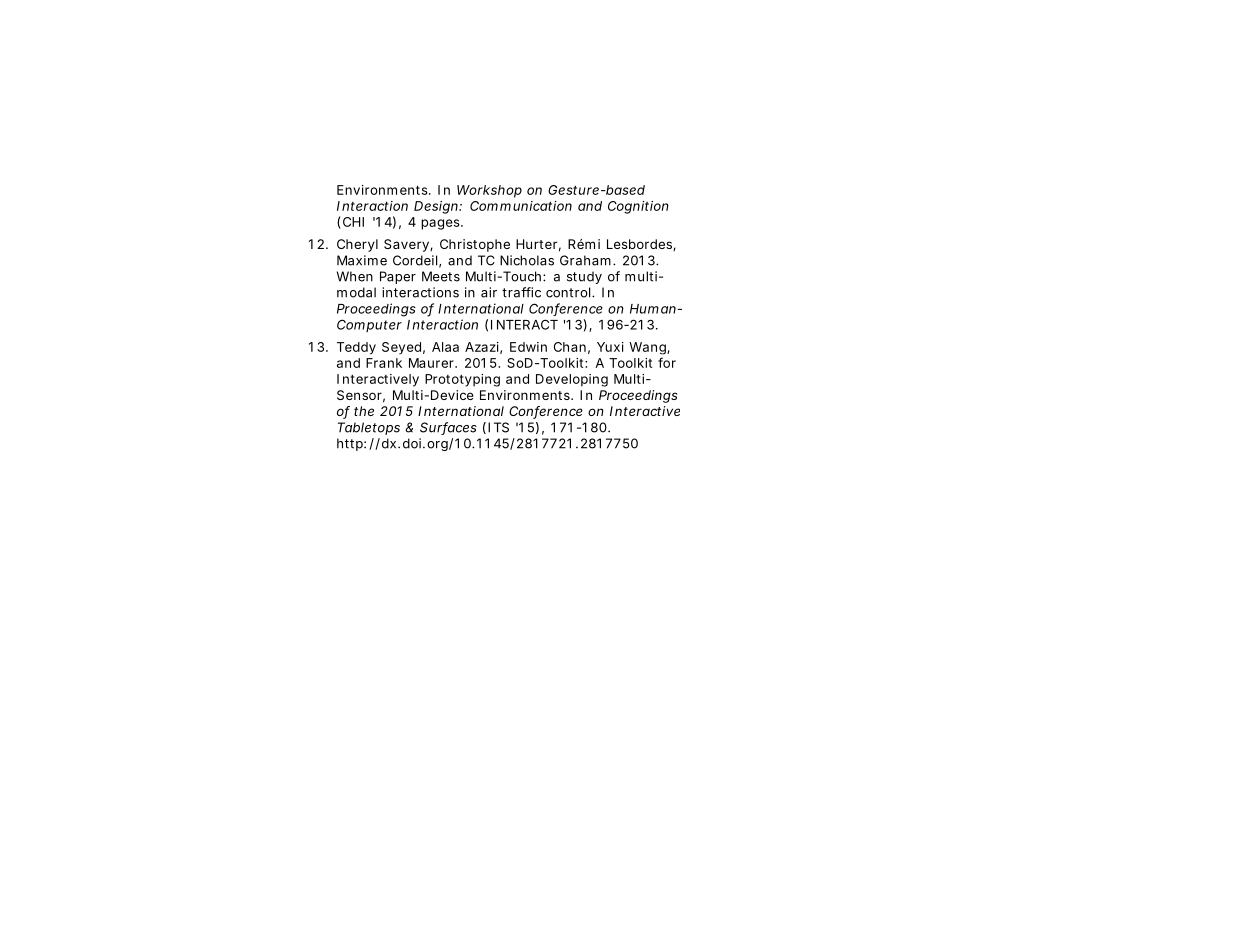  Describe the element at coordinates (398, 277) in the screenshot. I see `Paper` at that location.
